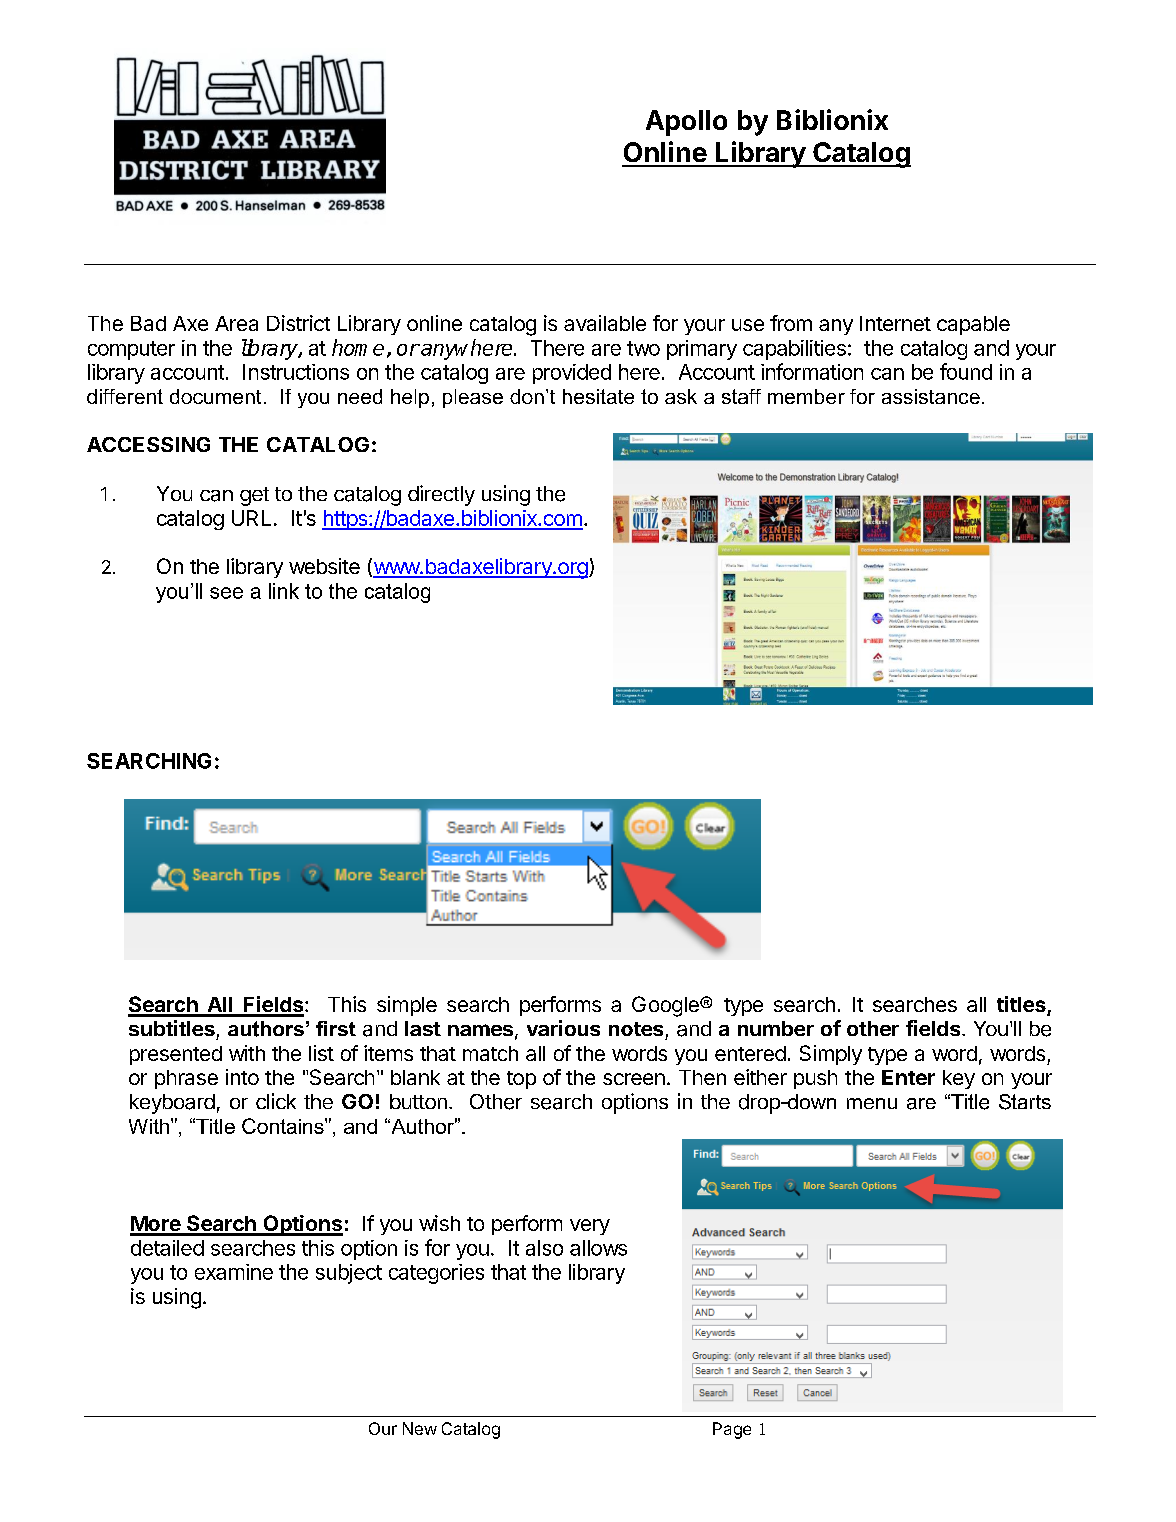 This screenshot has width=1176, height=1522. What do you see at coordinates (441, 495) in the screenshot?
I see `directly` at bounding box center [441, 495].
